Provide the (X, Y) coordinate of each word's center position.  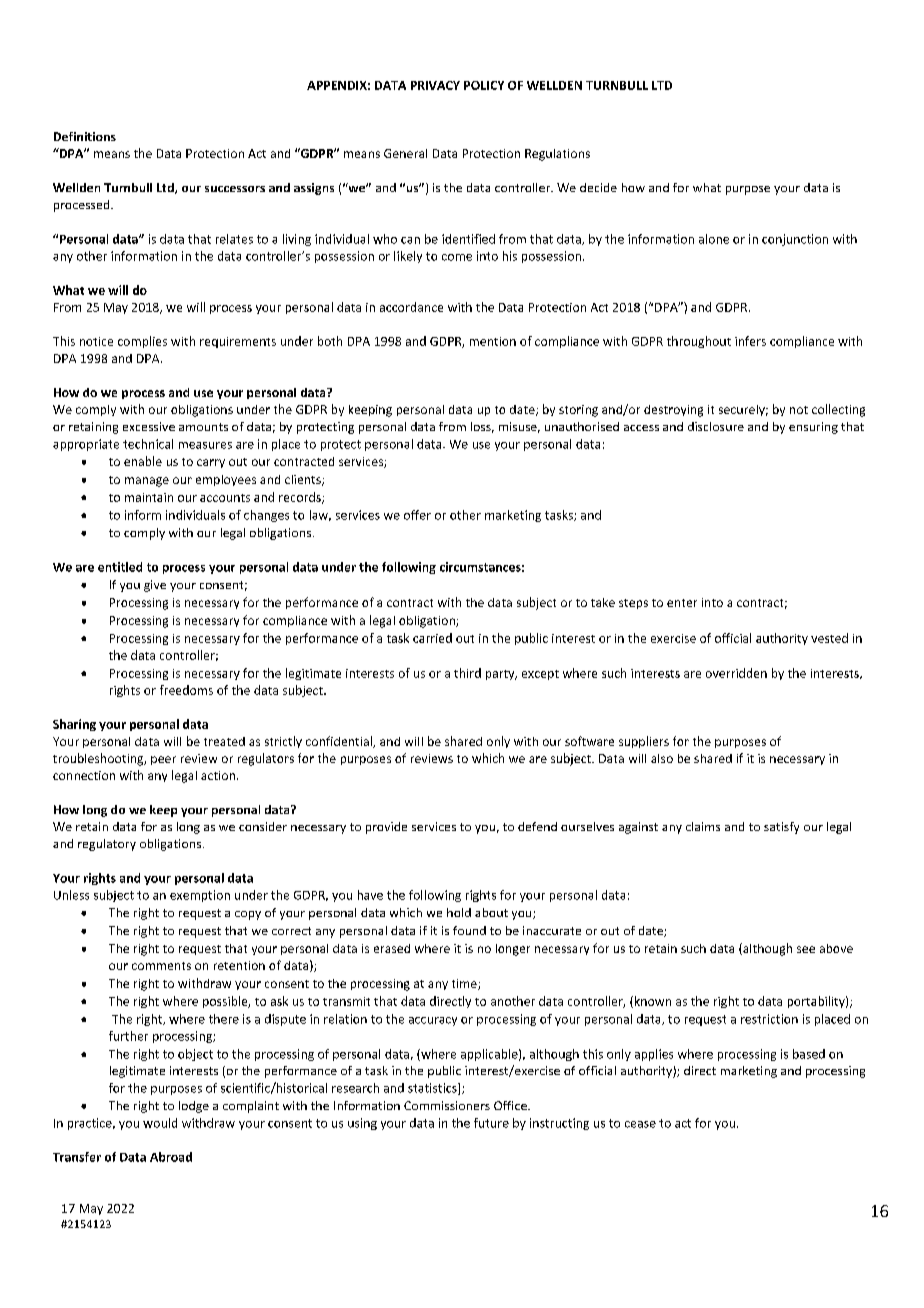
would (160, 1123)
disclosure (716, 426)
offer (417, 515)
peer (163, 760)
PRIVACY (435, 85)
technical (148, 444)
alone (714, 239)
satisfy (781, 828)
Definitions (85, 136)
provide (386, 828)
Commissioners (447, 1105)
